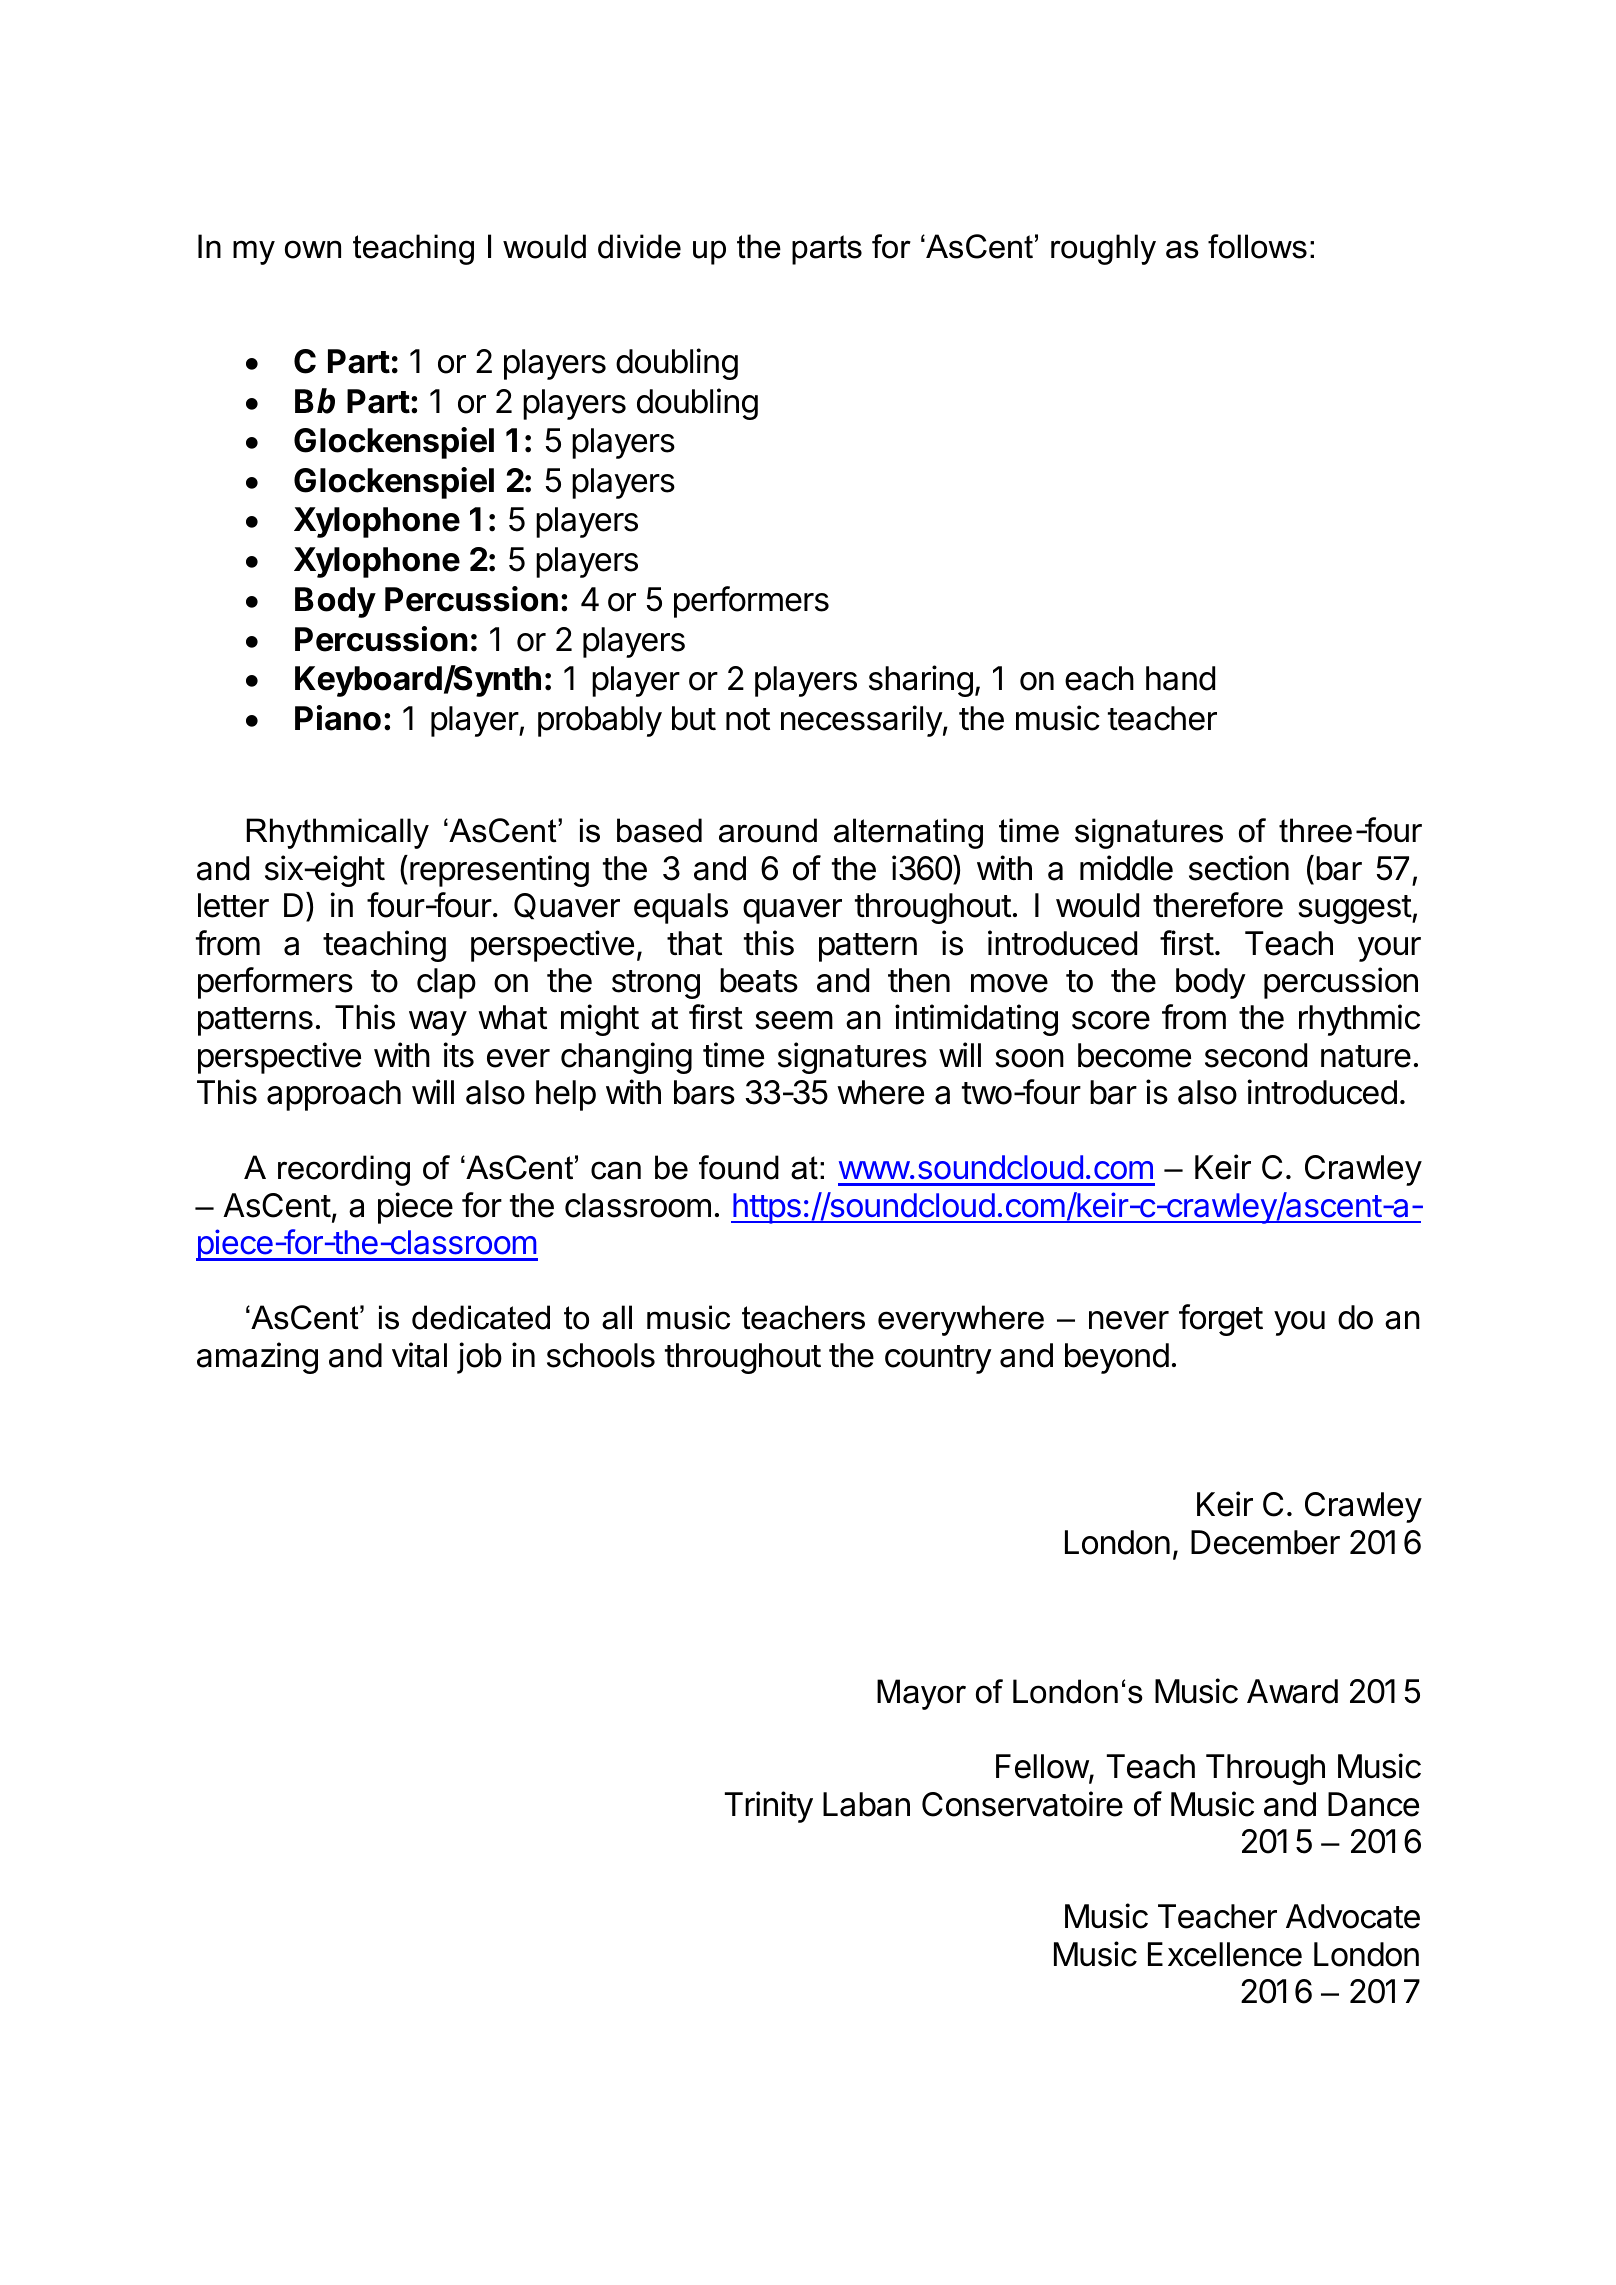  Describe the element at coordinates (1225, 1954) in the screenshot. I see `Excellence` at that location.
